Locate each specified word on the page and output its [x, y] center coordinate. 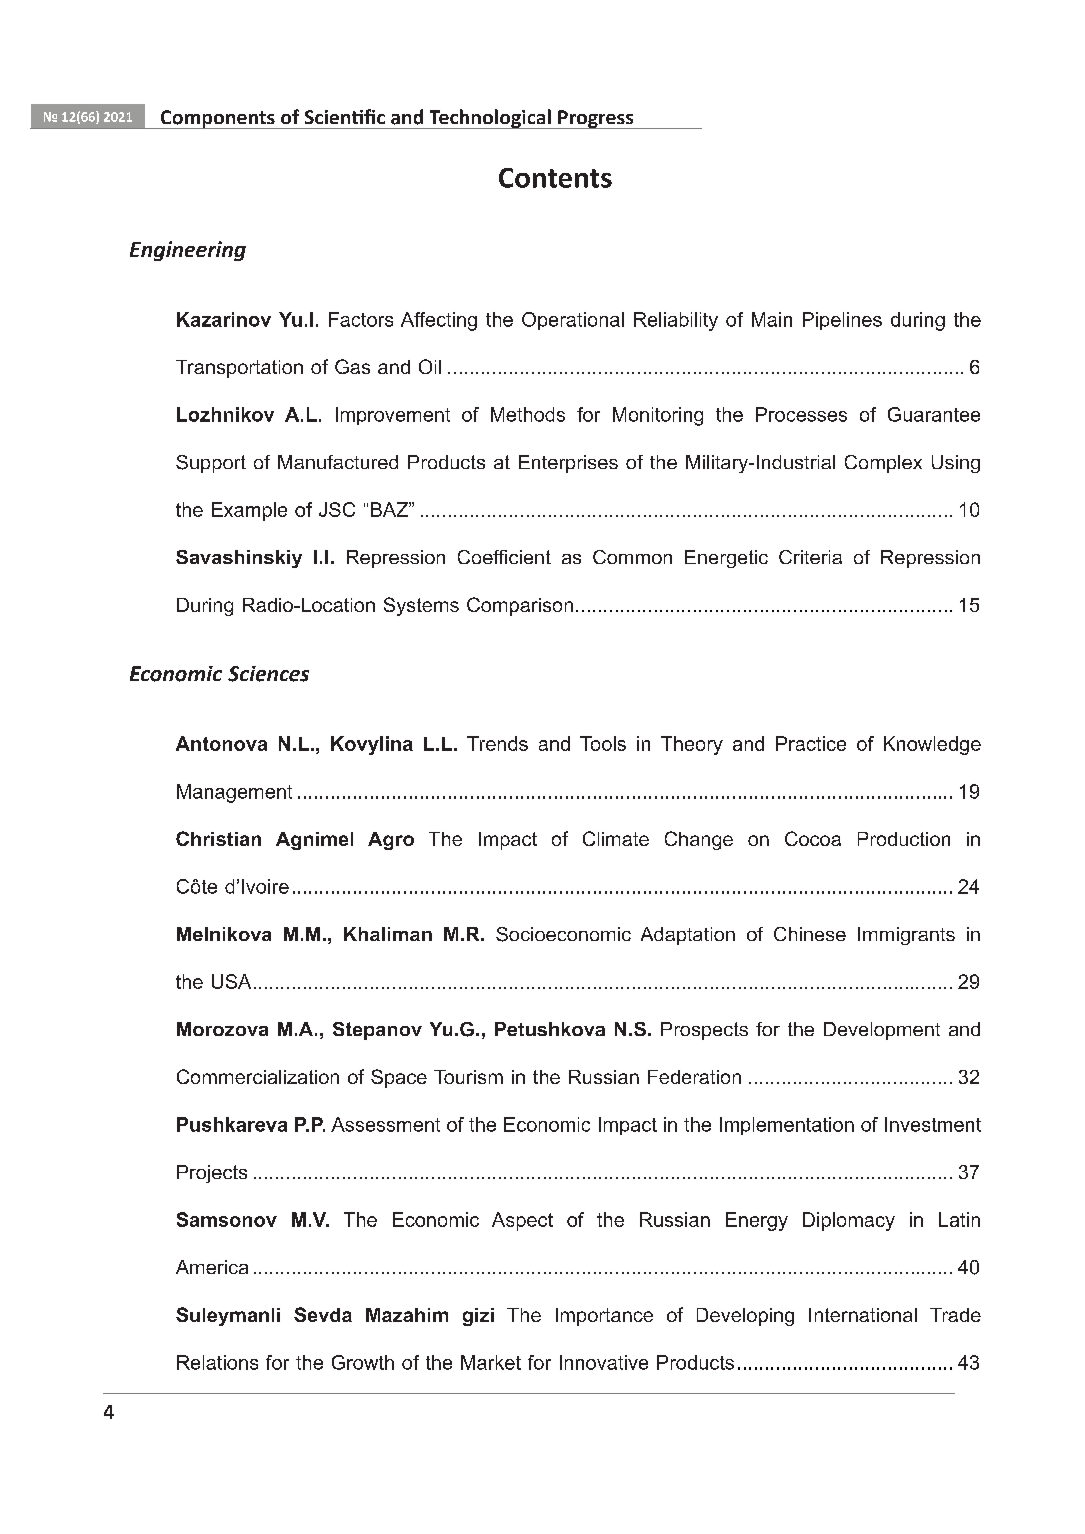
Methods [528, 414]
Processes [801, 414]
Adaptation [688, 936]
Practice [811, 743]
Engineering [188, 251]
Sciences [268, 674]
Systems [421, 606]
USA [231, 981]
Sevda [323, 1314]
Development [882, 1031]
